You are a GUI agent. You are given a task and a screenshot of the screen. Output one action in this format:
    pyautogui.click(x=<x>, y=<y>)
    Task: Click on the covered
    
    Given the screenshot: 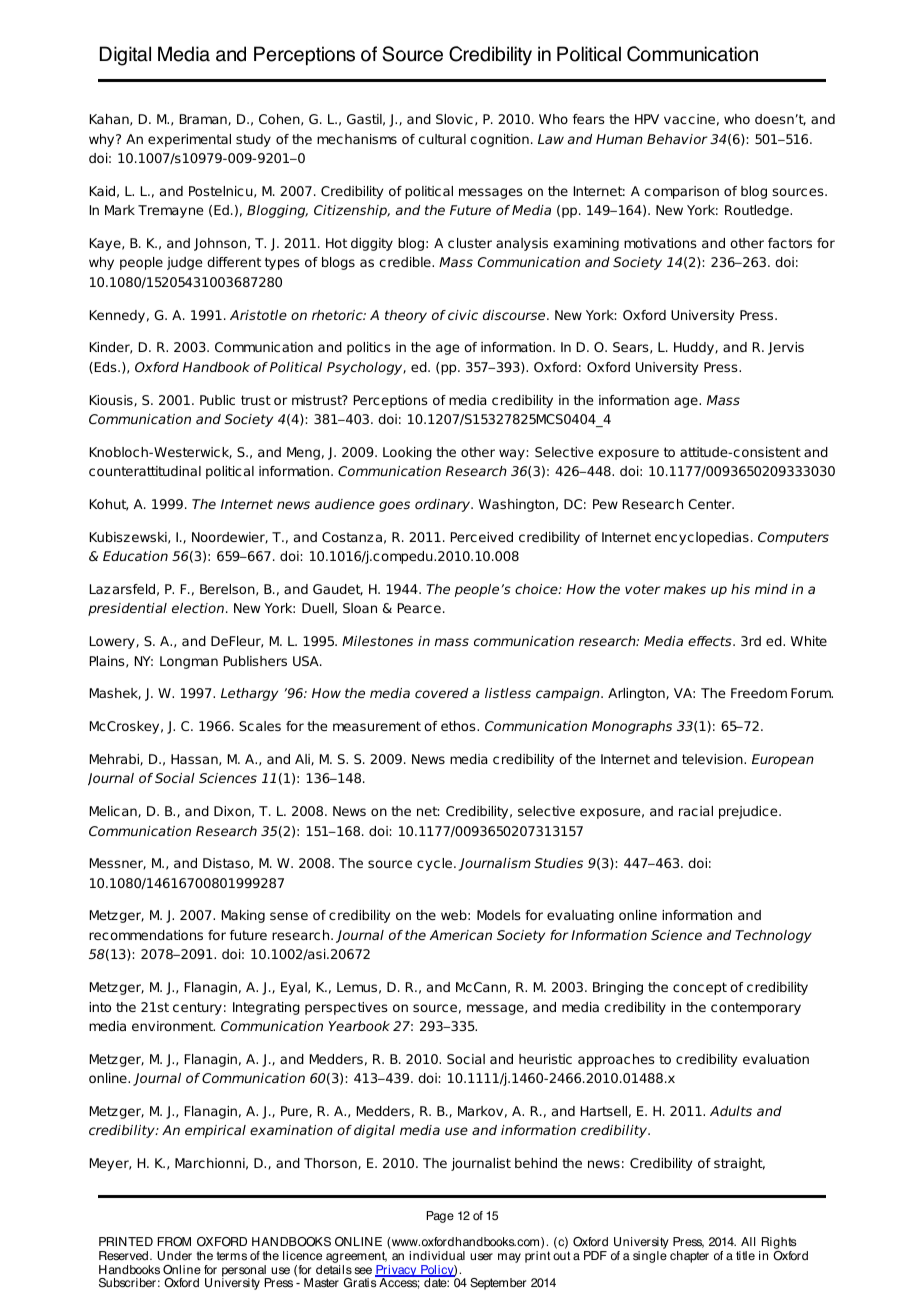 What is the action you would take?
    pyautogui.click(x=441, y=693)
